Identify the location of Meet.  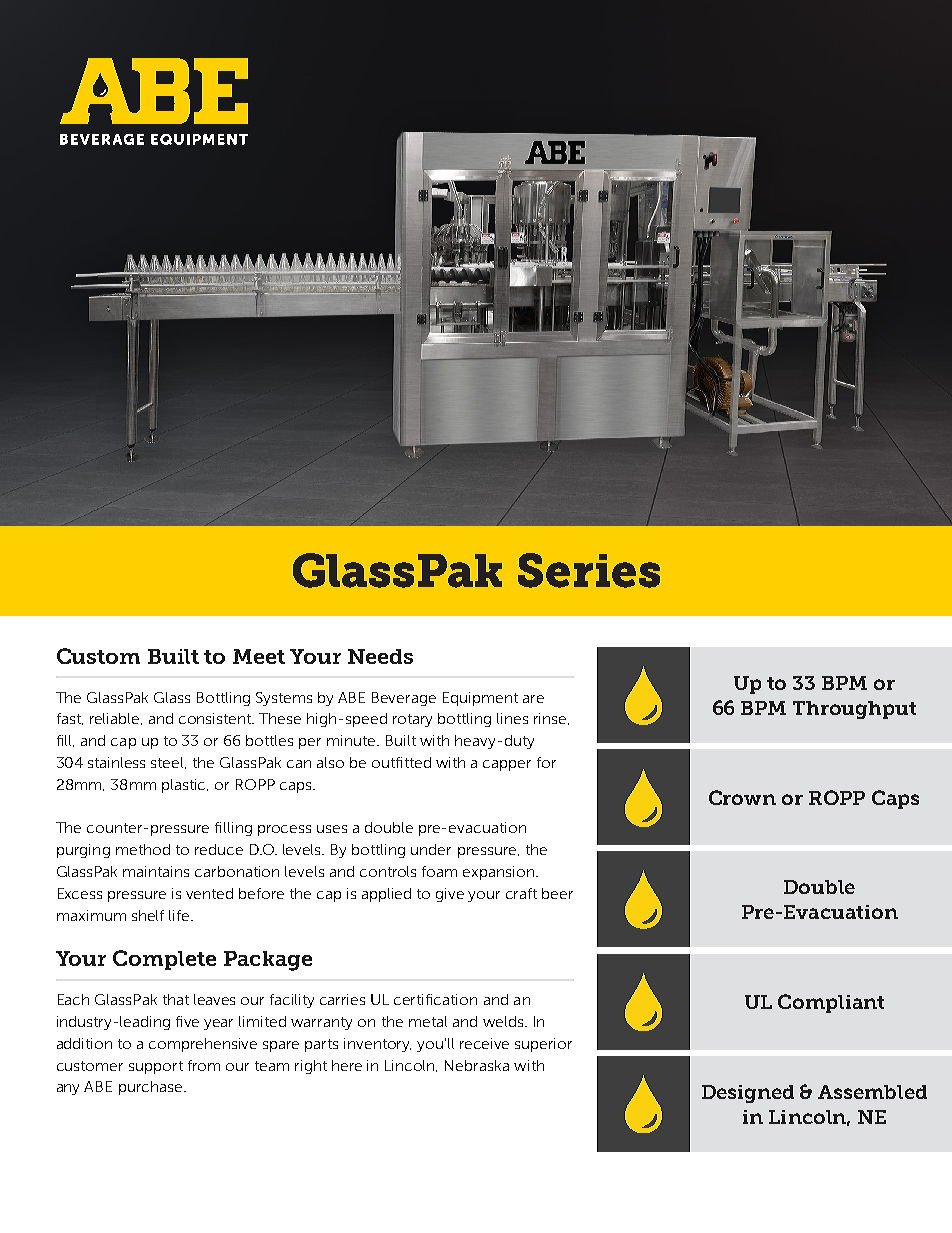
(259, 656).
